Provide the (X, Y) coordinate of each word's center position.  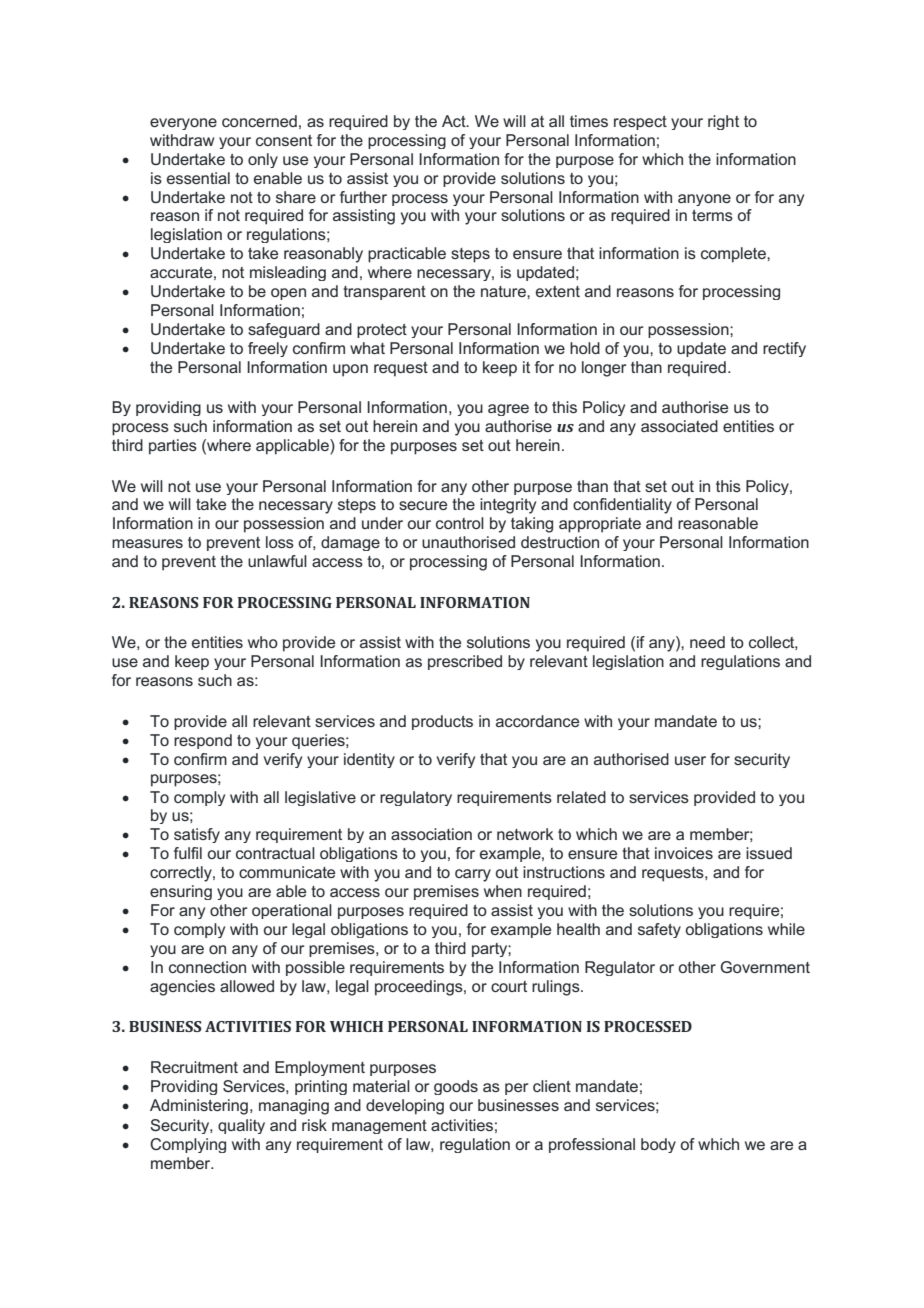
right (723, 122)
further (363, 197)
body (658, 1145)
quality (241, 1126)
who (263, 642)
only (263, 160)
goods (456, 1087)
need (707, 642)
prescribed (465, 662)
